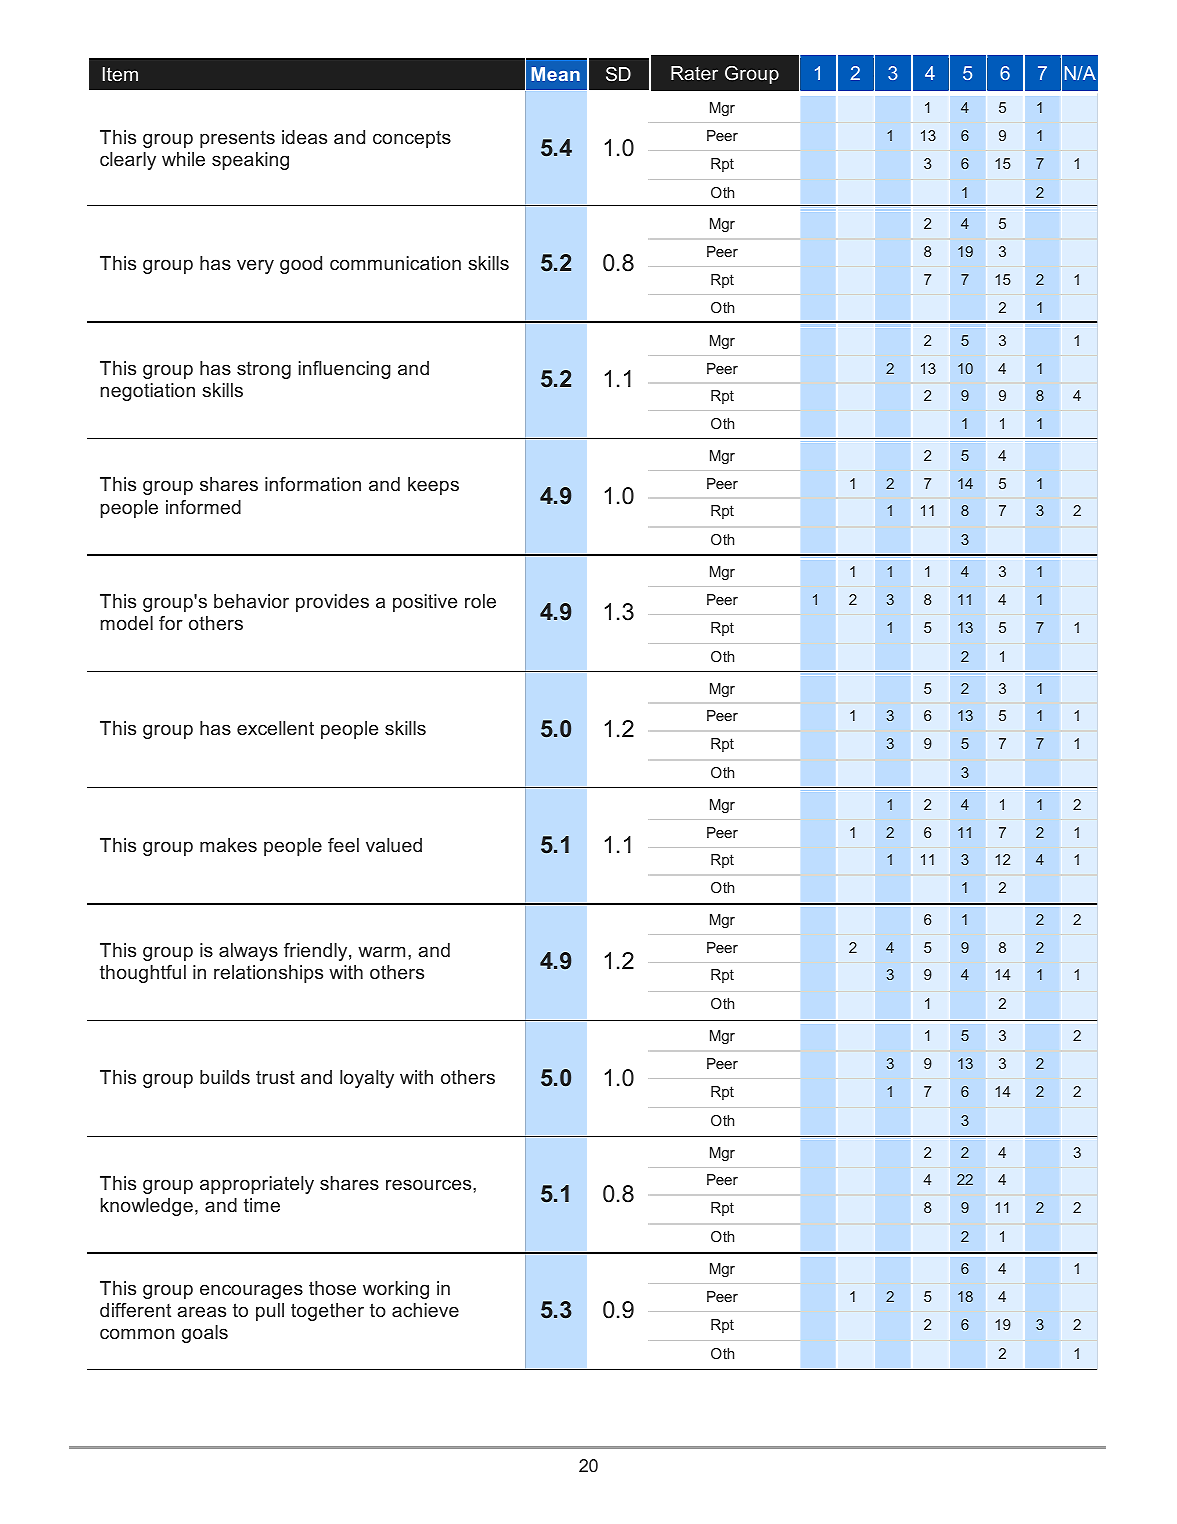 This page has width=1177, height=1524. What do you see at coordinates (430, 1184) in the page?
I see `resources` at bounding box center [430, 1184].
